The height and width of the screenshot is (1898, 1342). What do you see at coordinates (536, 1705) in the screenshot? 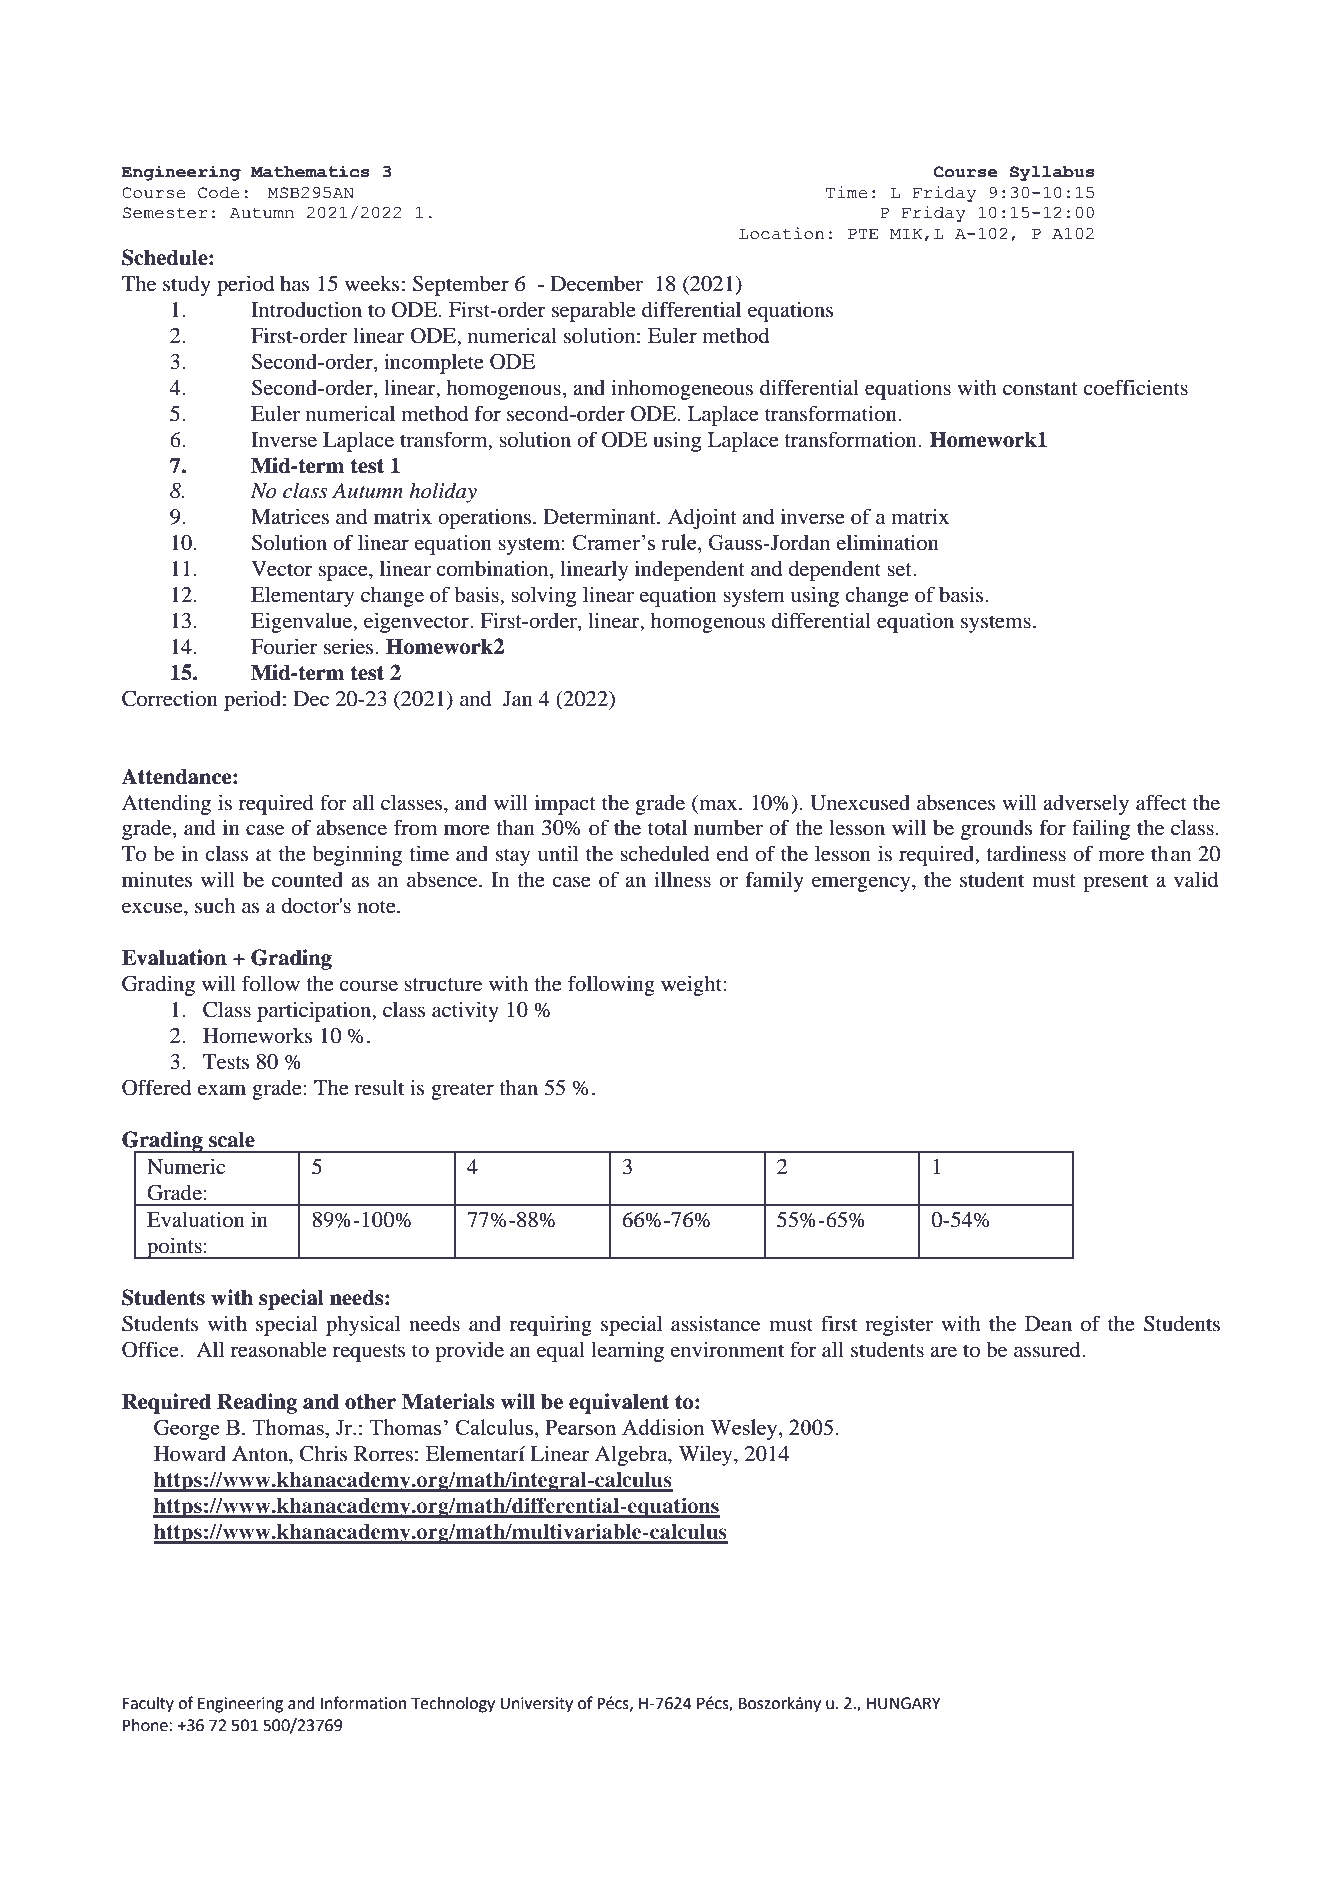
I see `University` at bounding box center [536, 1705].
